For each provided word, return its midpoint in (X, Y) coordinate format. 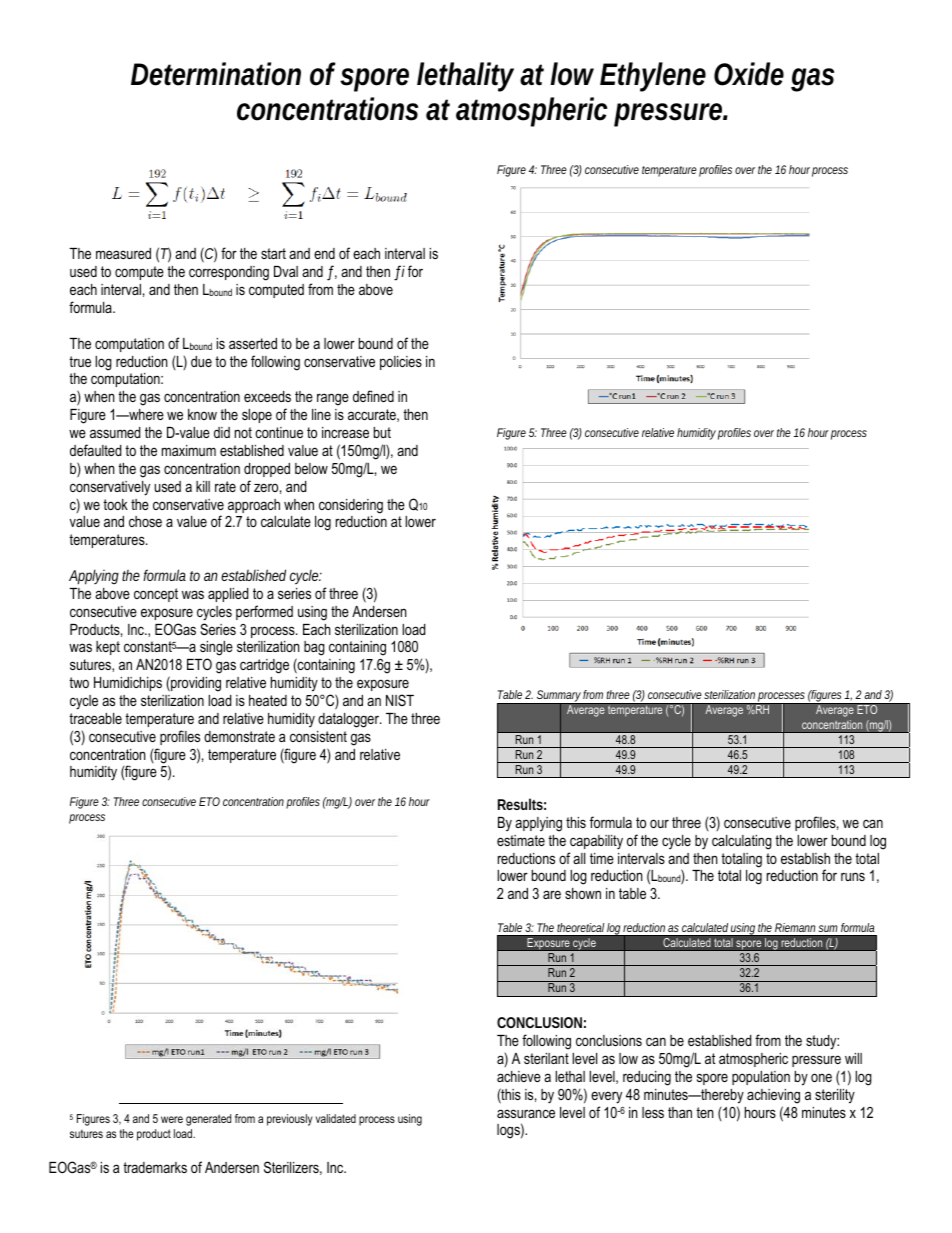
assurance (526, 1113)
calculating (742, 842)
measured (123, 253)
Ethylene (653, 77)
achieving (773, 1096)
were (172, 1119)
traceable (95, 718)
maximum (189, 450)
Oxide (749, 74)
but (382, 432)
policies (401, 363)
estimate (521, 840)
